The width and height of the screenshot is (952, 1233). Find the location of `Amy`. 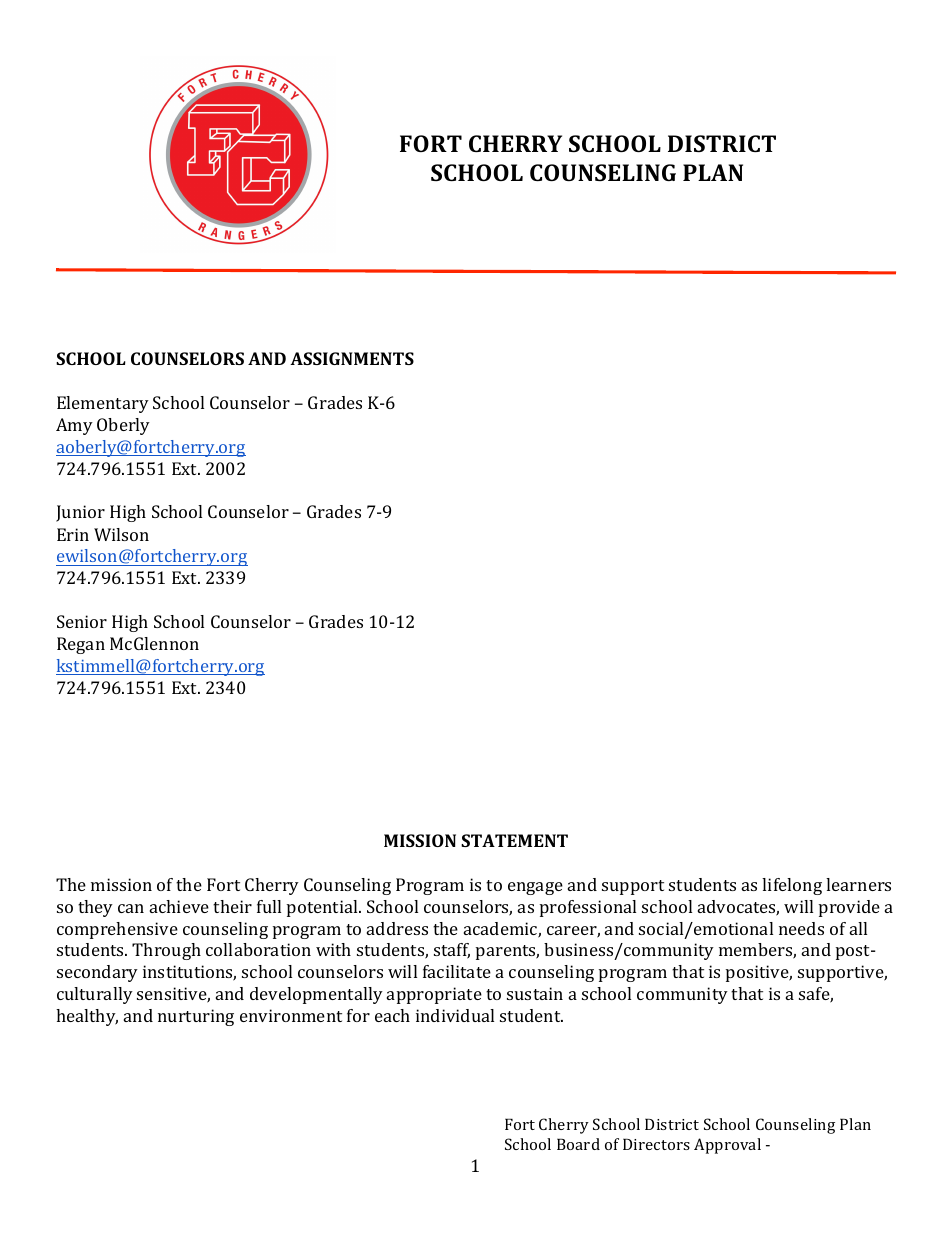

Amy is located at coordinates (74, 426).
